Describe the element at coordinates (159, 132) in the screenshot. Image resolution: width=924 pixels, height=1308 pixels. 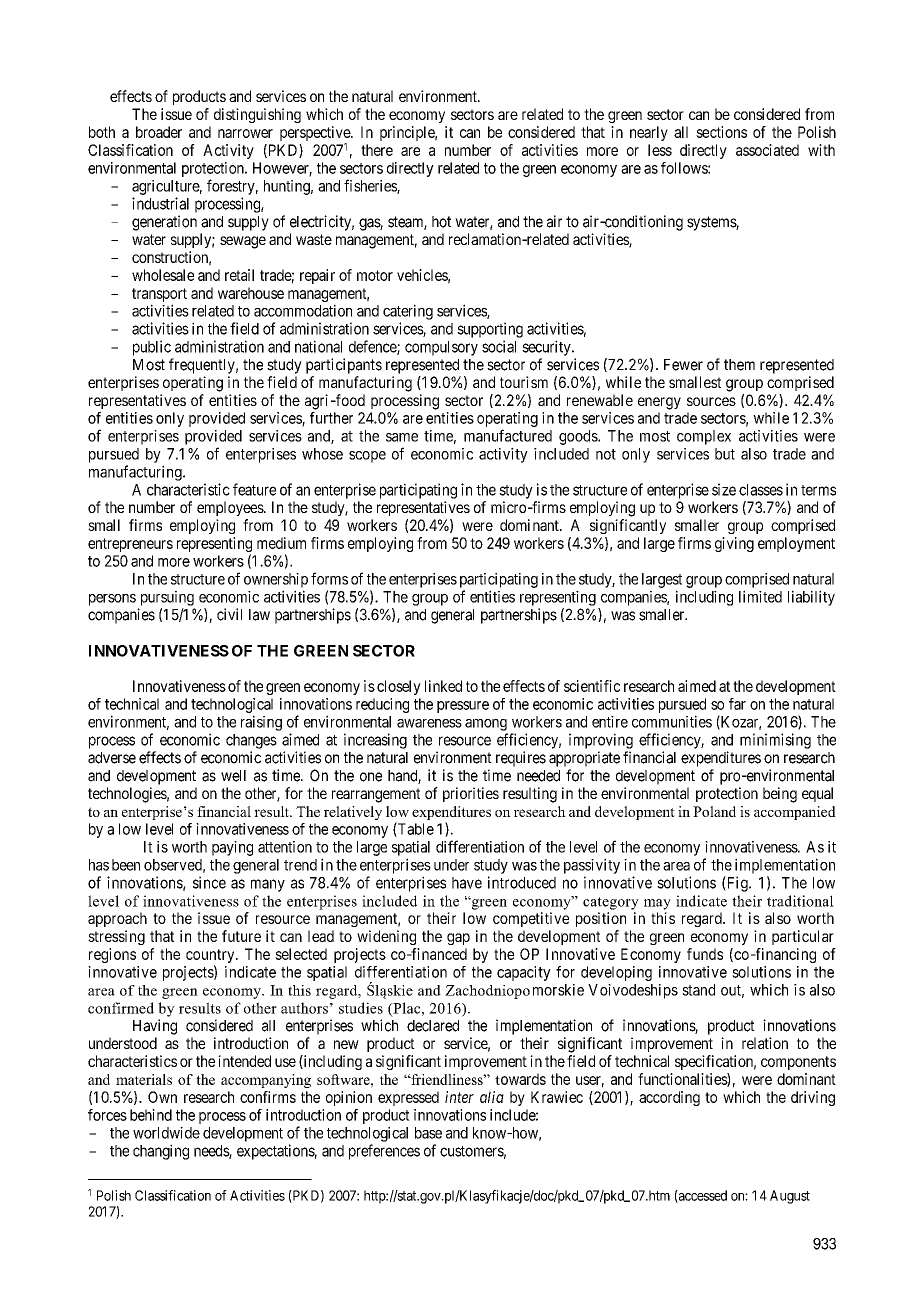
I see `broader` at that location.
